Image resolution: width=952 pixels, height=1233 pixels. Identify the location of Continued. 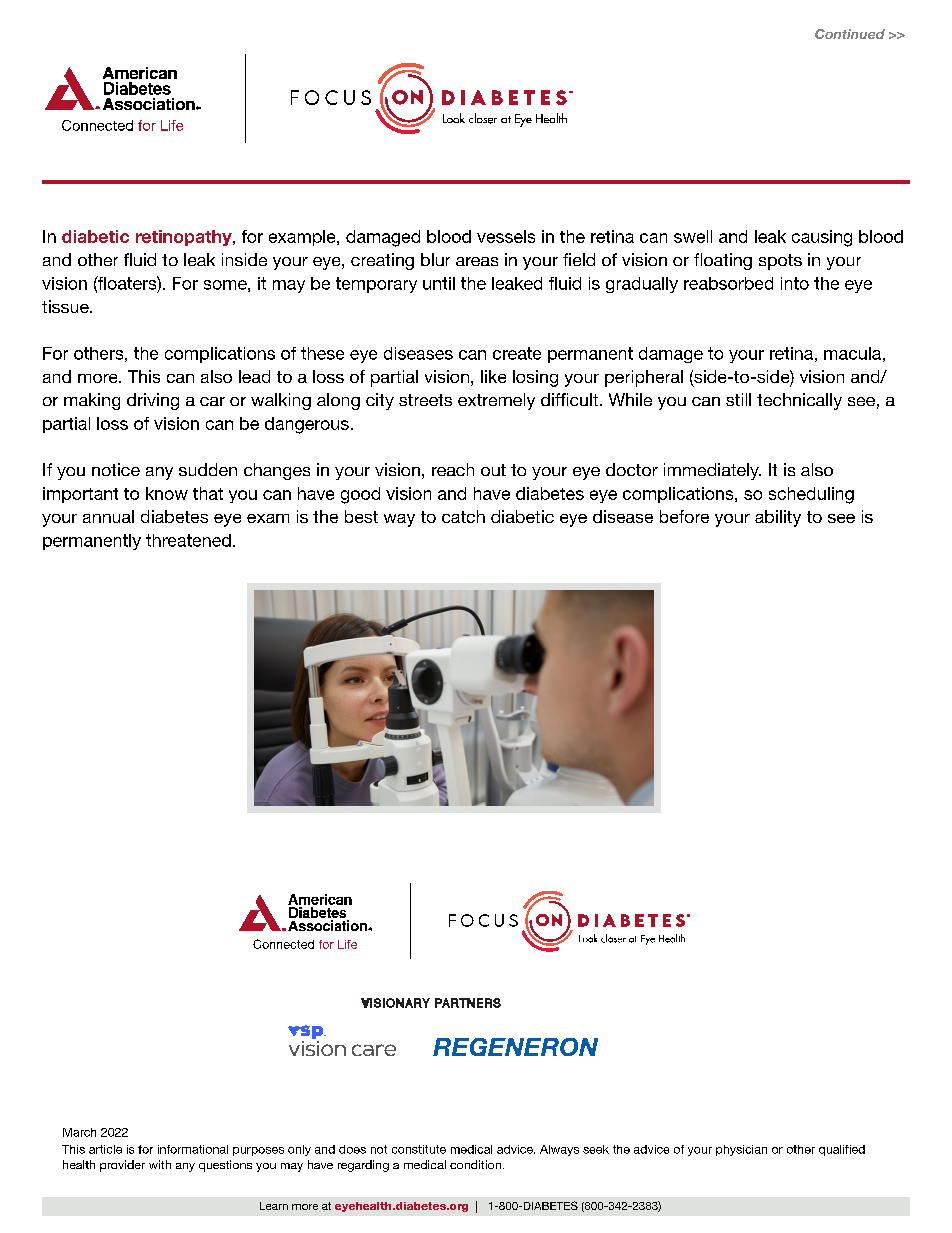
(850, 34).
